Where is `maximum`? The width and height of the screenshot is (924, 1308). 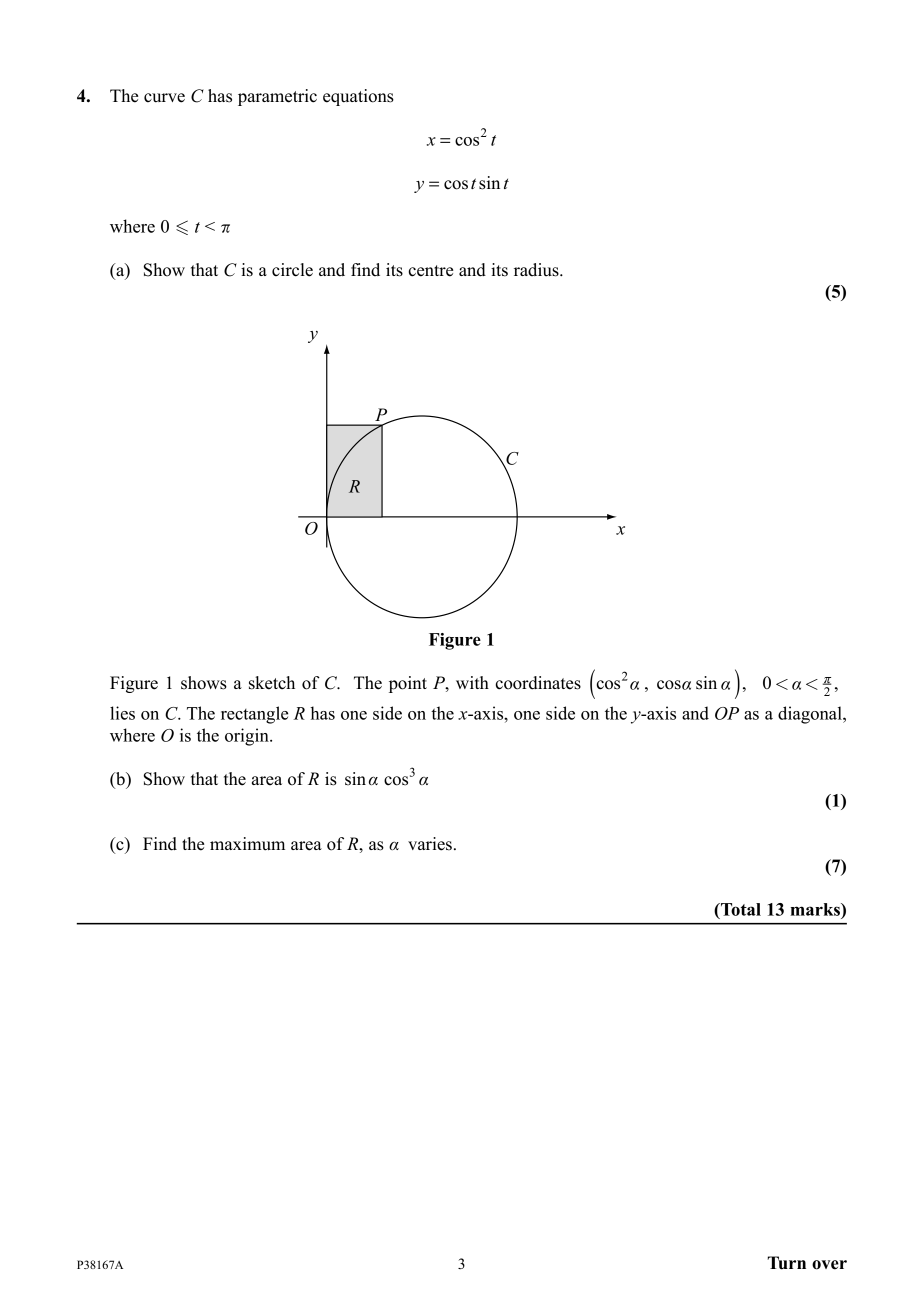
maximum is located at coordinates (247, 844).
